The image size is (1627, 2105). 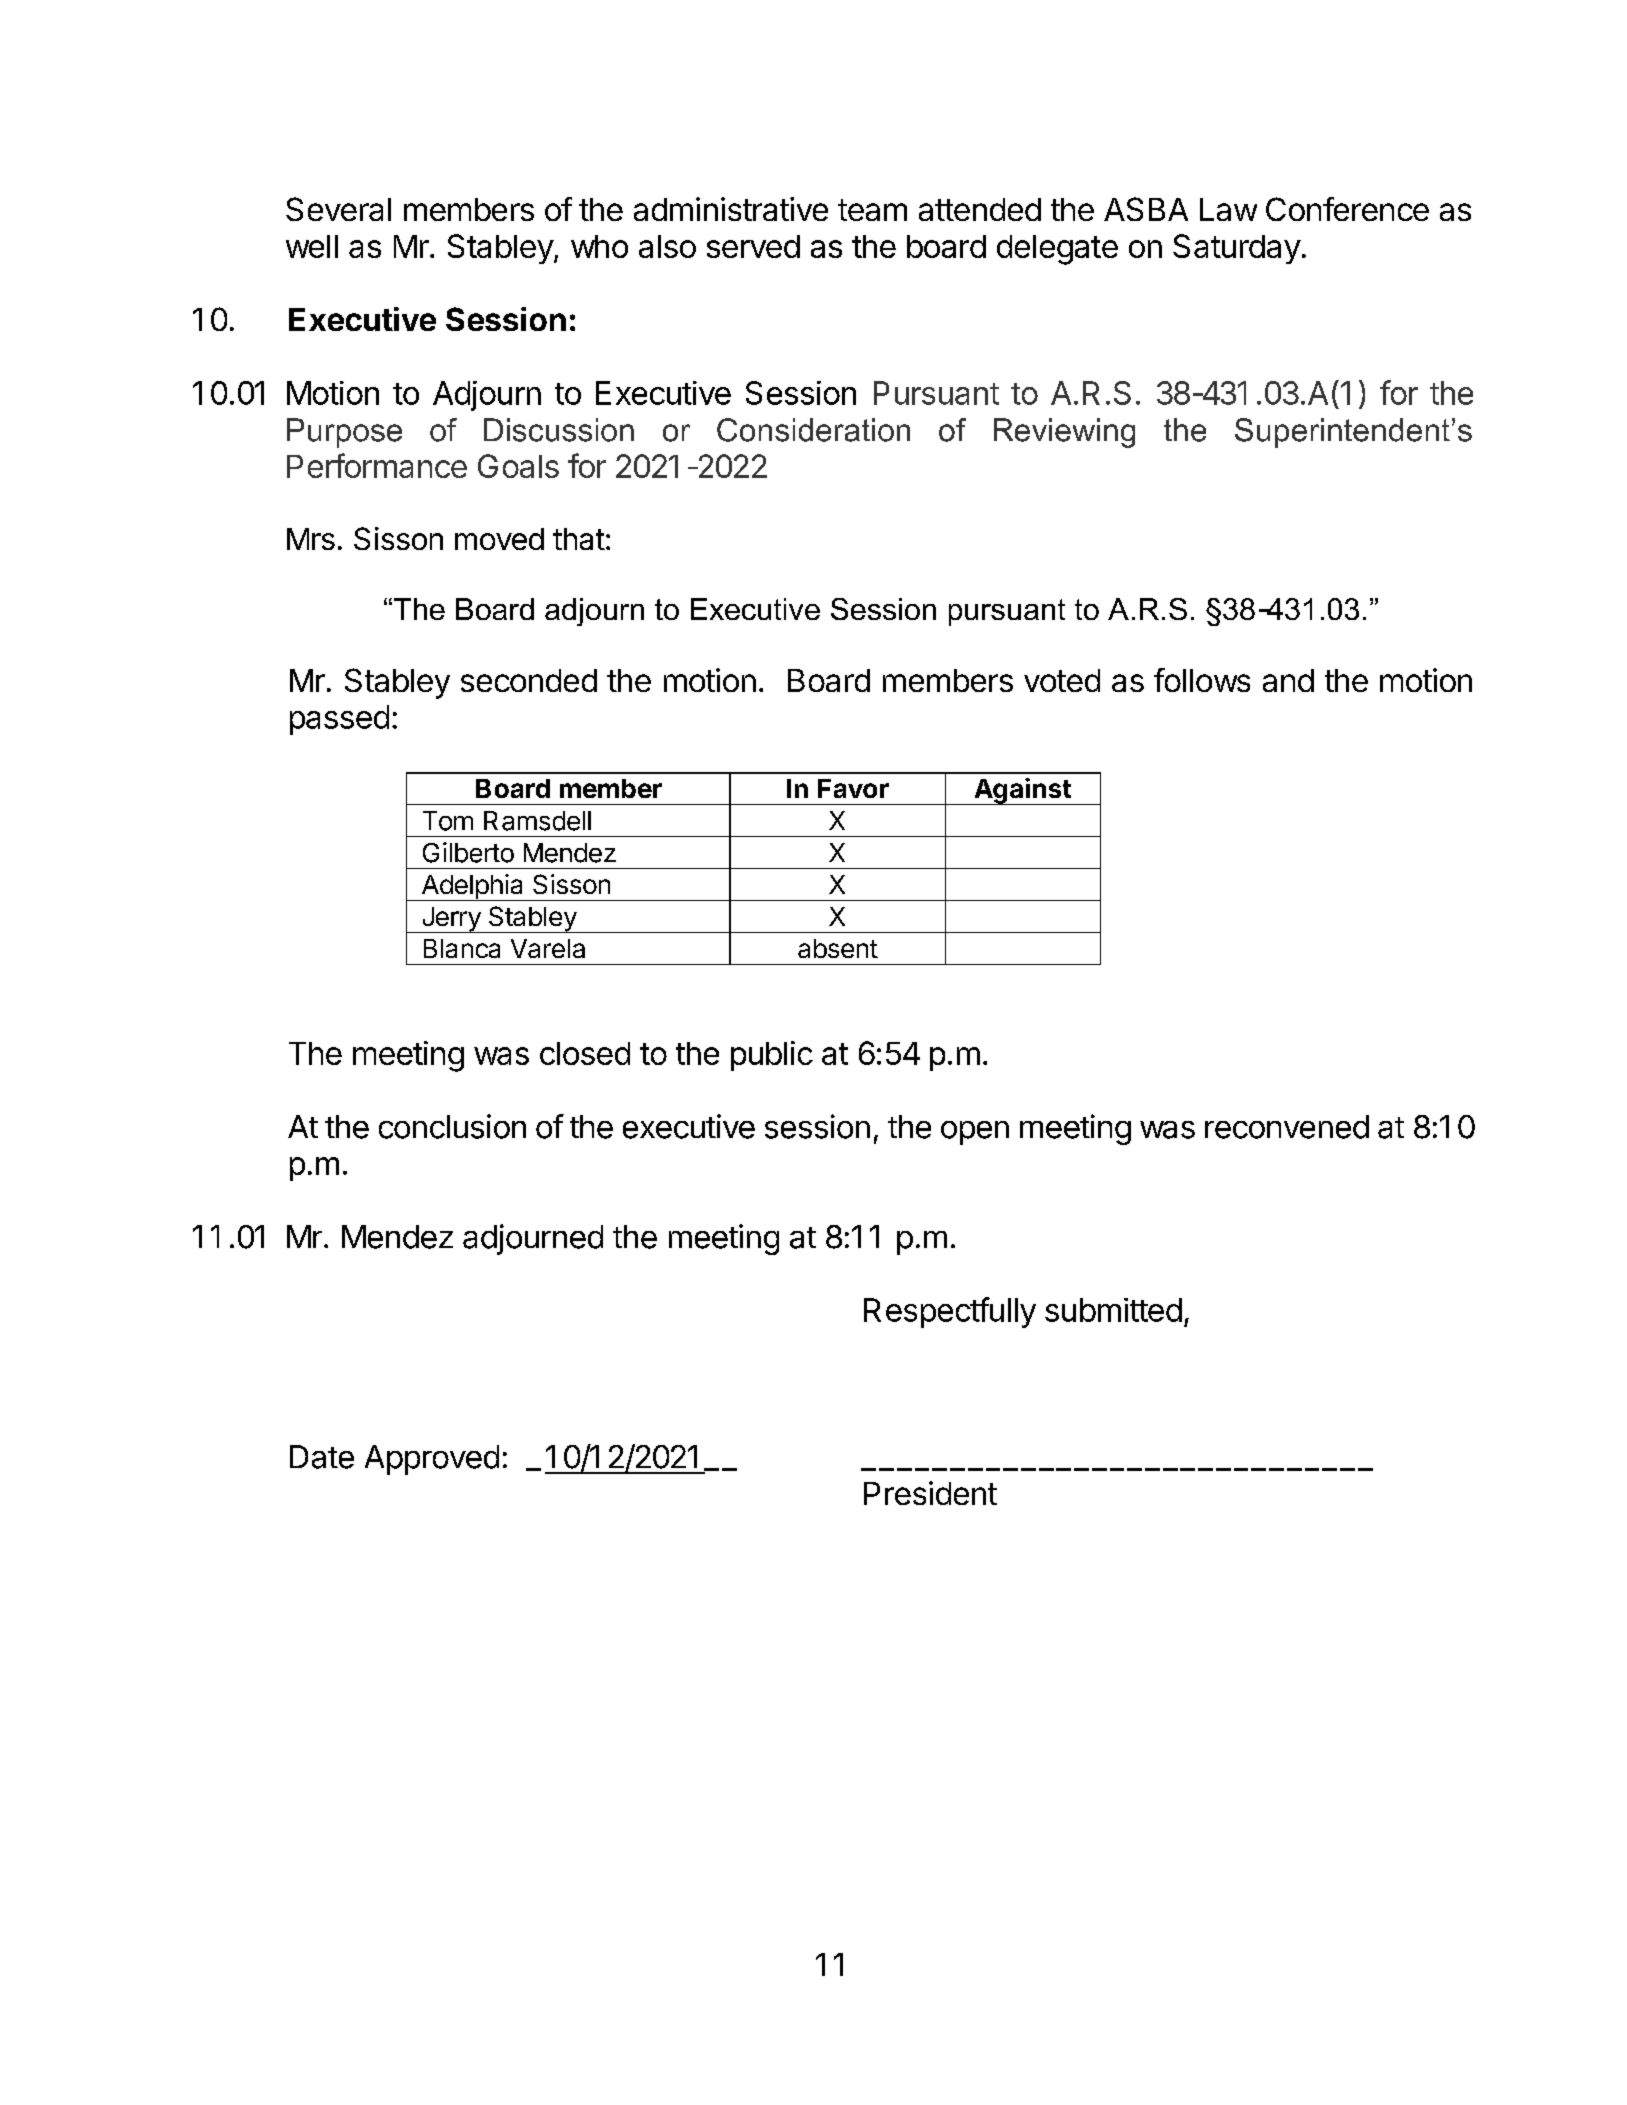 I want to click on President, so click(x=930, y=1493).
